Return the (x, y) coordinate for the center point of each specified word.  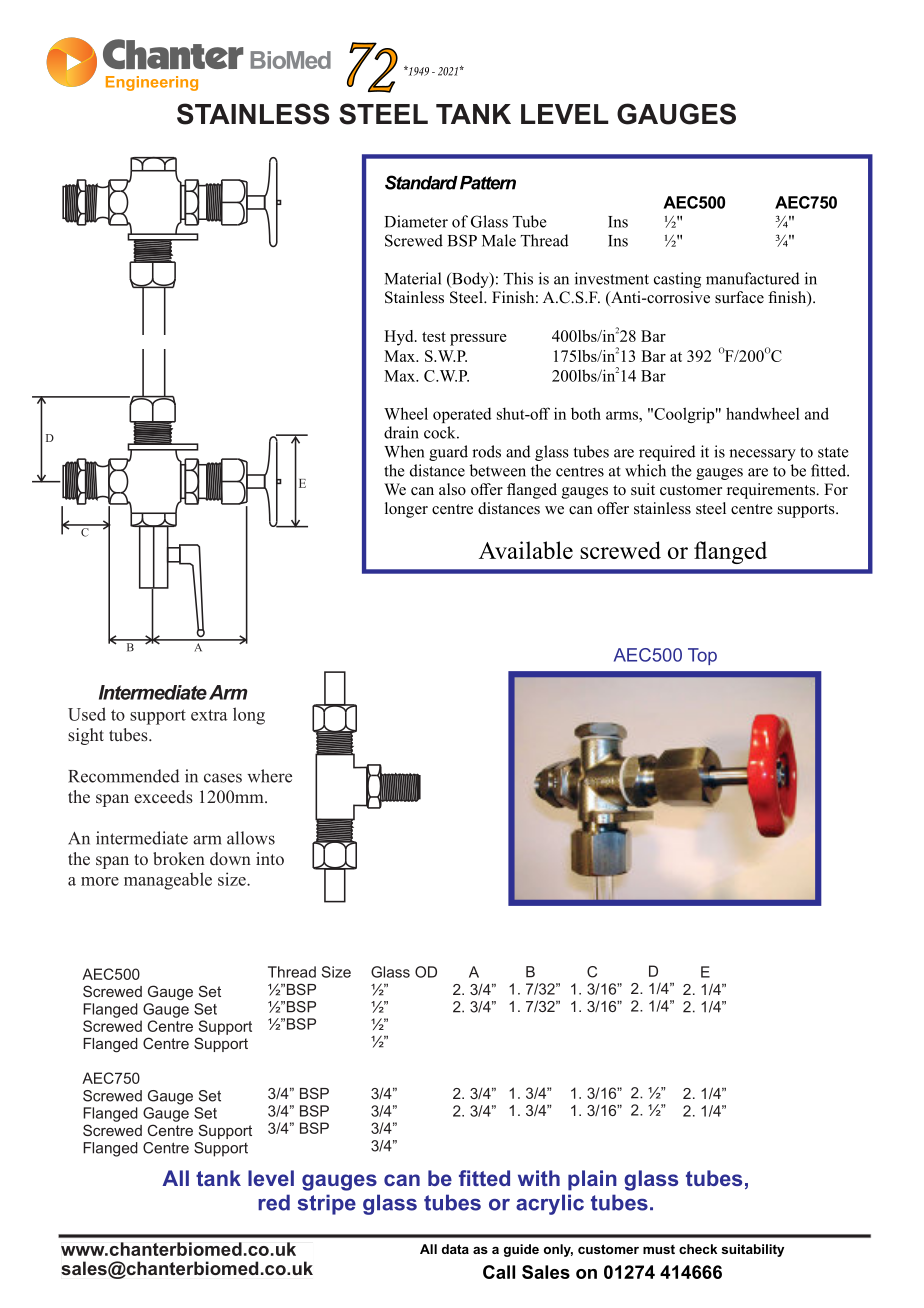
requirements (772, 491)
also (452, 489)
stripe (327, 1204)
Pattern (488, 183)
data (455, 1249)
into (270, 858)
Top (702, 656)
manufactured (753, 278)
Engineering (152, 83)
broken (179, 859)
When (404, 451)
